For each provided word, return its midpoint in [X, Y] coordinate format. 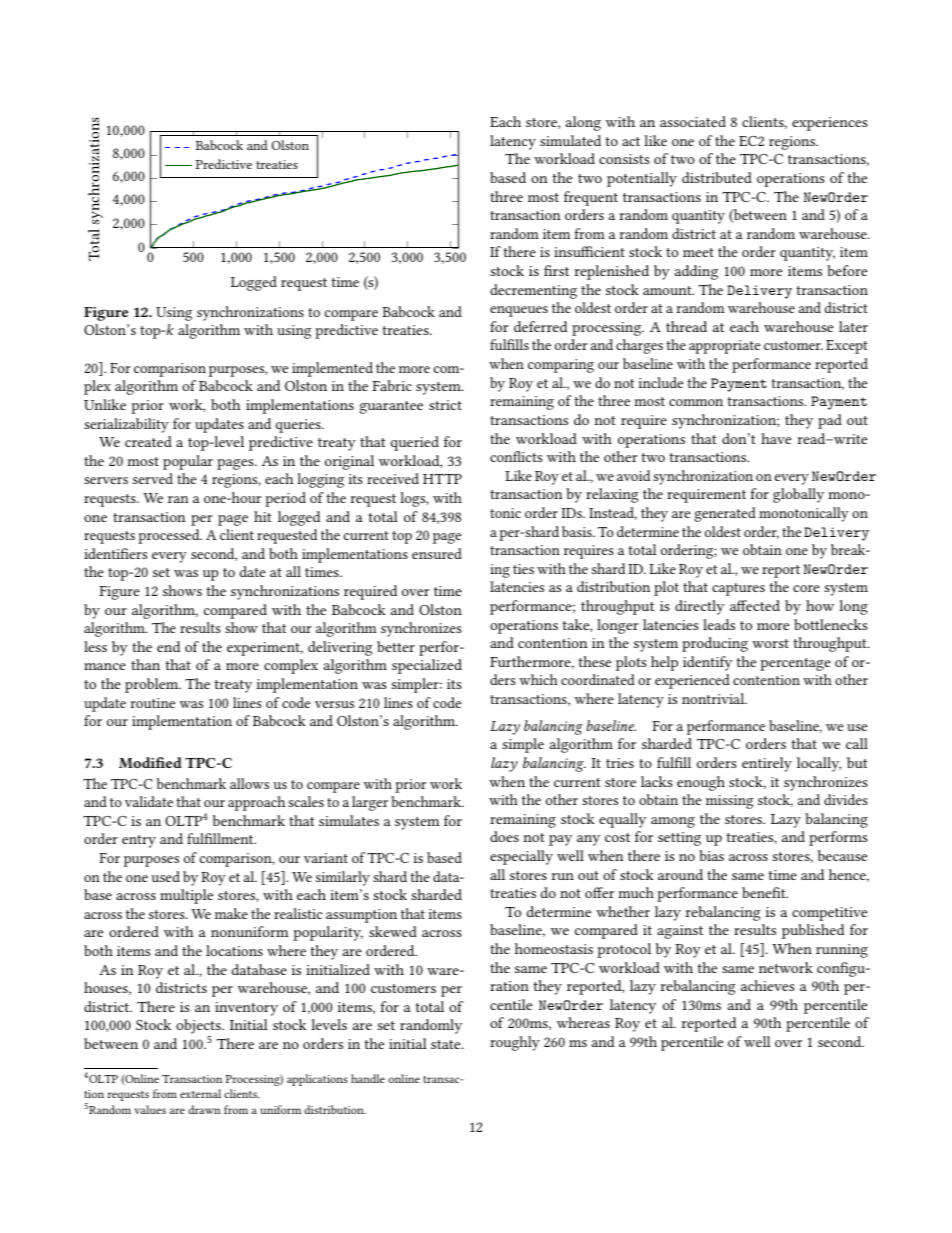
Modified [150, 762]
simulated [570, 140]
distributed [717, 177]
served [153, 478]
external [200, 1093]
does [504, 836]
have [776, 438]
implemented [332, 369]
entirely [767, 764]
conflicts [516, 456]
